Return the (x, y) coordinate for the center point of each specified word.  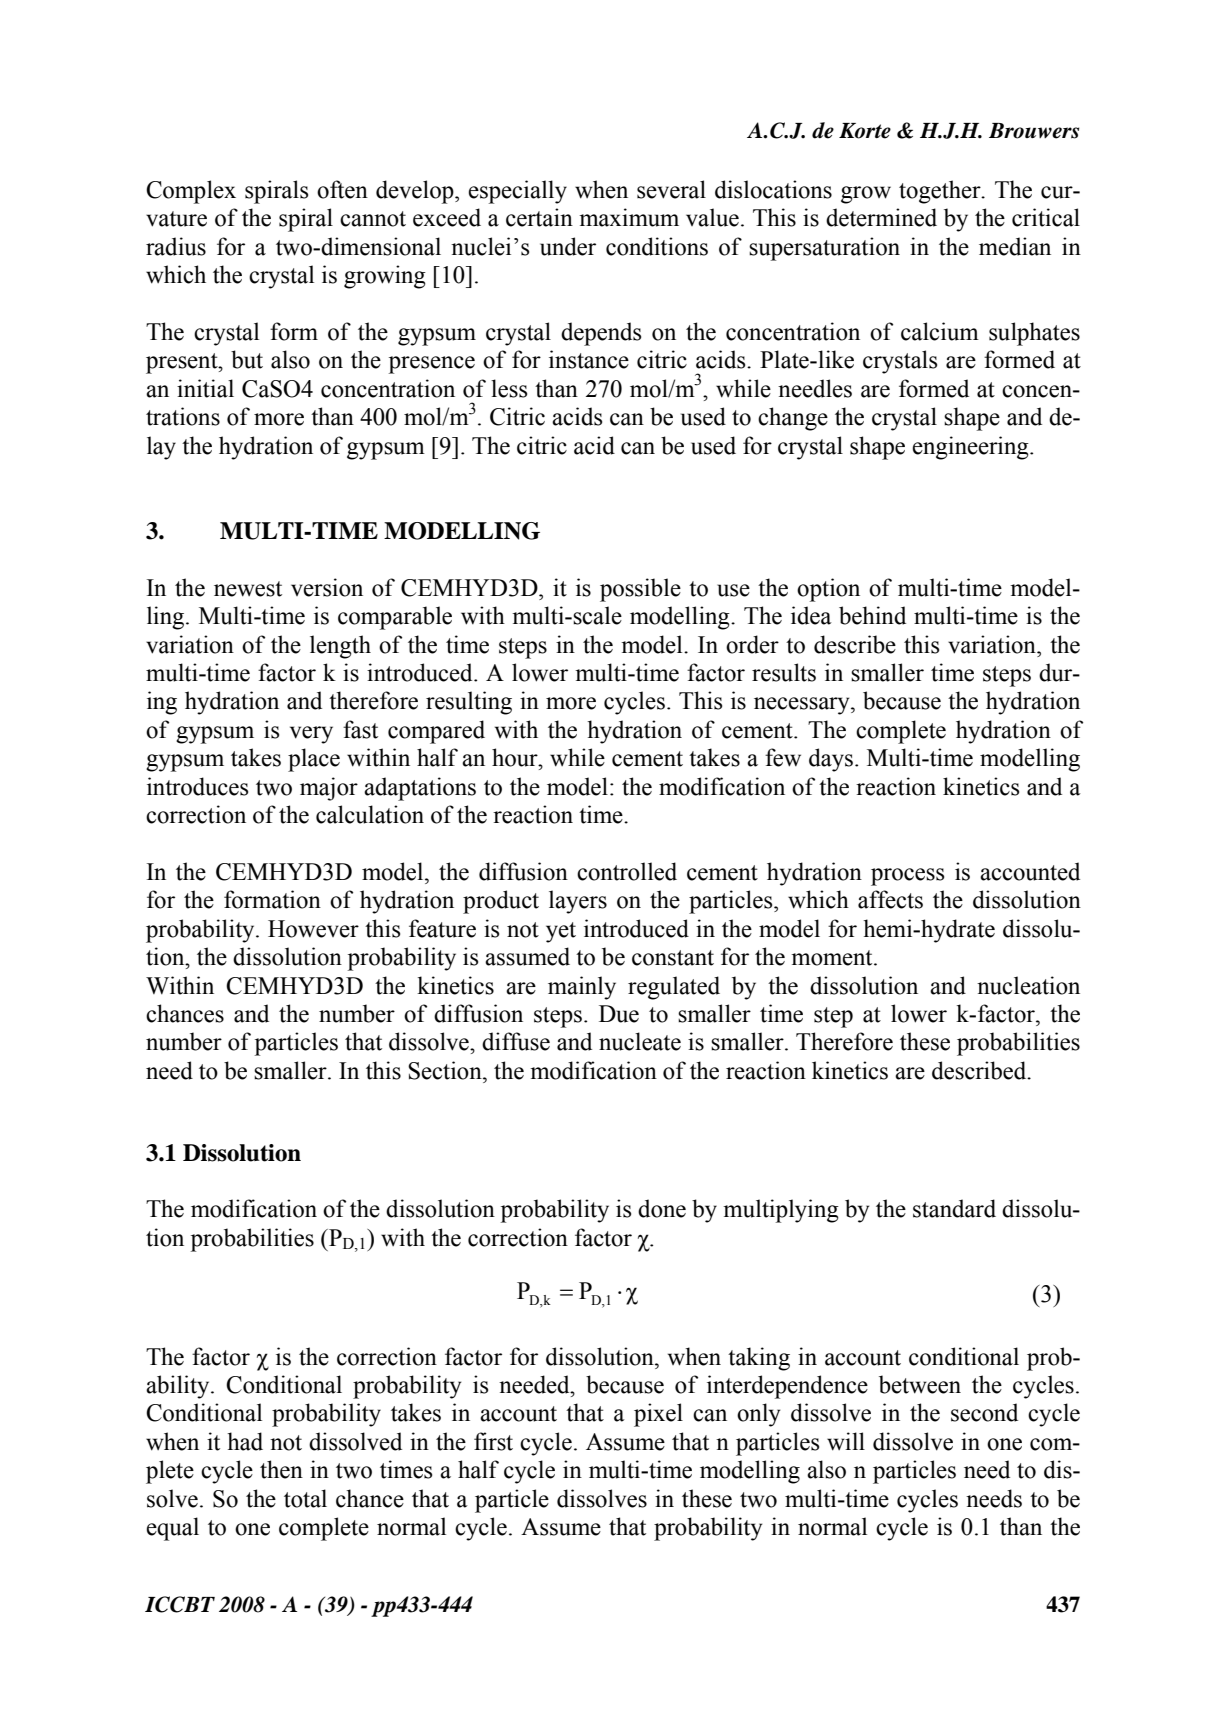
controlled (627, 871)
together (941, 192)
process (907, 877)
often (342, 189)
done (662, 1208)
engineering (971, 448)
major (329, 789)
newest (248, 589)
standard (954, 1208)
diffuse (516, 1041)
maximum (629, 217)
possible (640, 590)
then (281, 1469)
